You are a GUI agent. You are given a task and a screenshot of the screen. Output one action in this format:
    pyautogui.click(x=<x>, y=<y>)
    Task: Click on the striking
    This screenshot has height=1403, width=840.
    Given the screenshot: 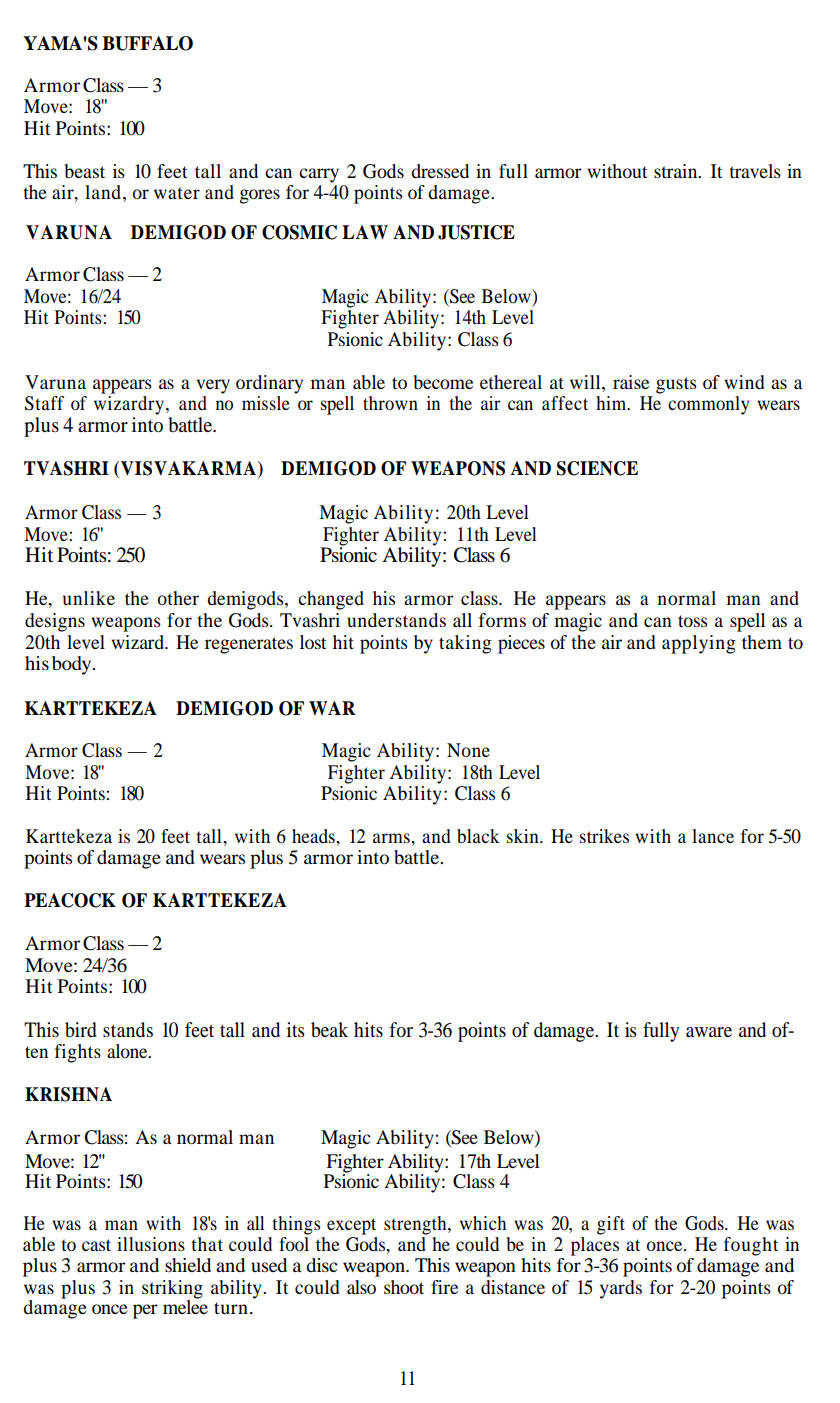 What is the action you would take?
    pyautogui.click(x=172, y=1290)
